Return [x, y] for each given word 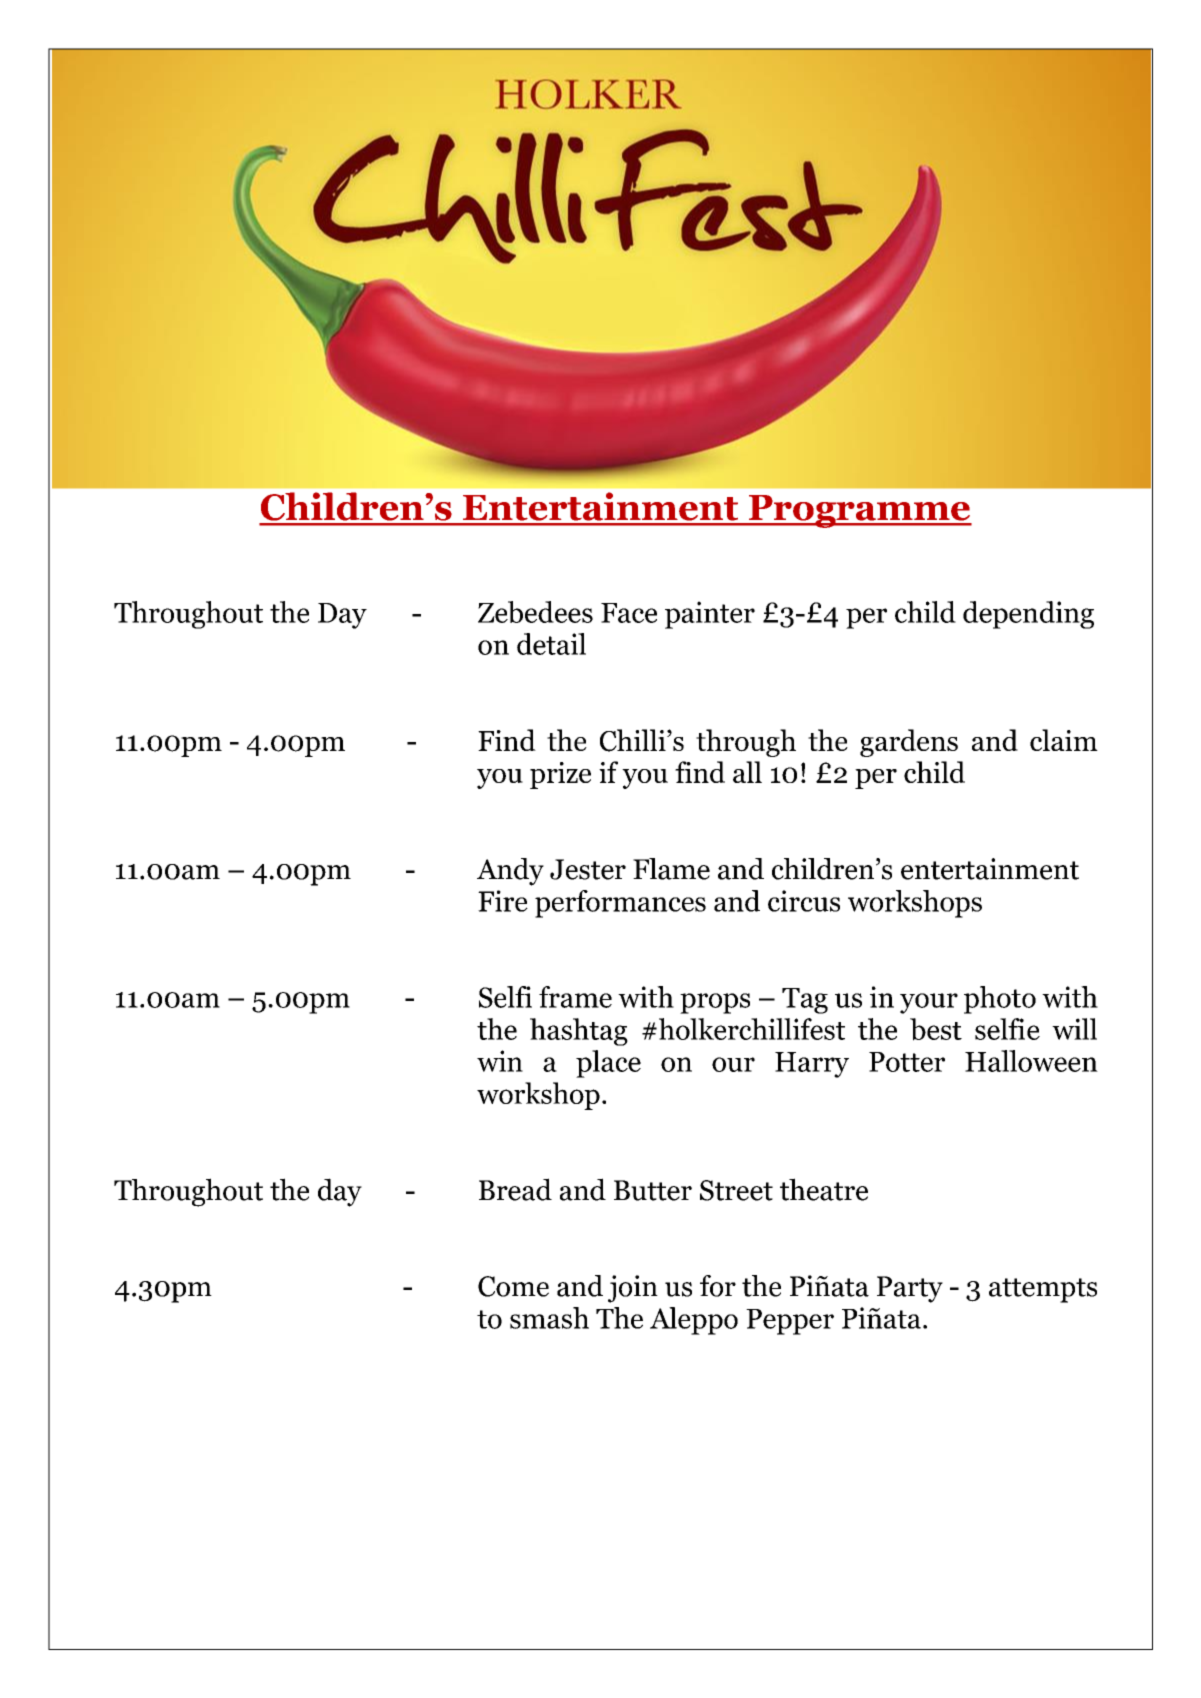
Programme [859, 511]
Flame [671, 869]
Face [629, 613]
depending [1028, 615]
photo [1000, 1000]
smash [549, 1318]
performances [620, 904]
